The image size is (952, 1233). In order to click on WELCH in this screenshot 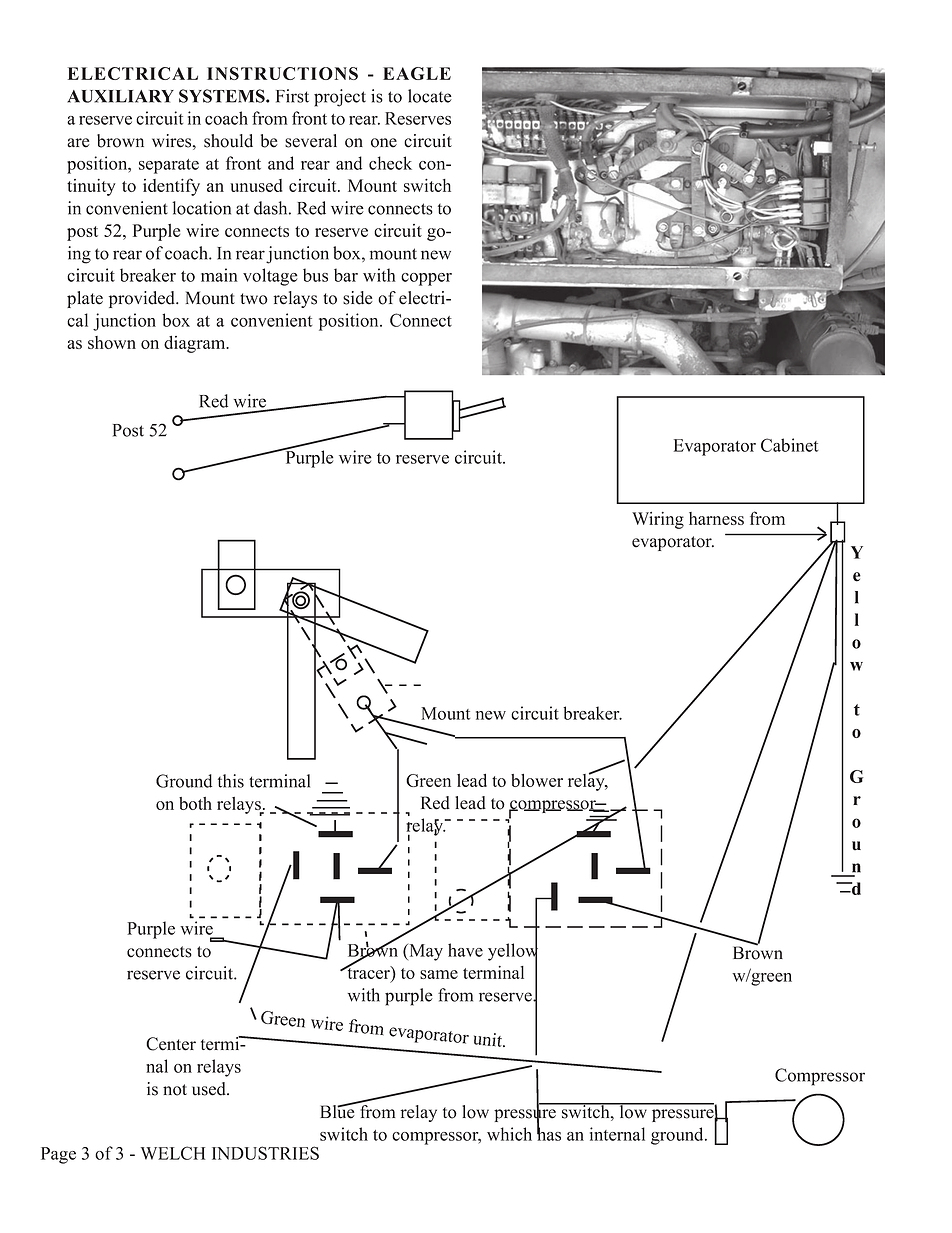, I will do `click(173, 1153)`.
